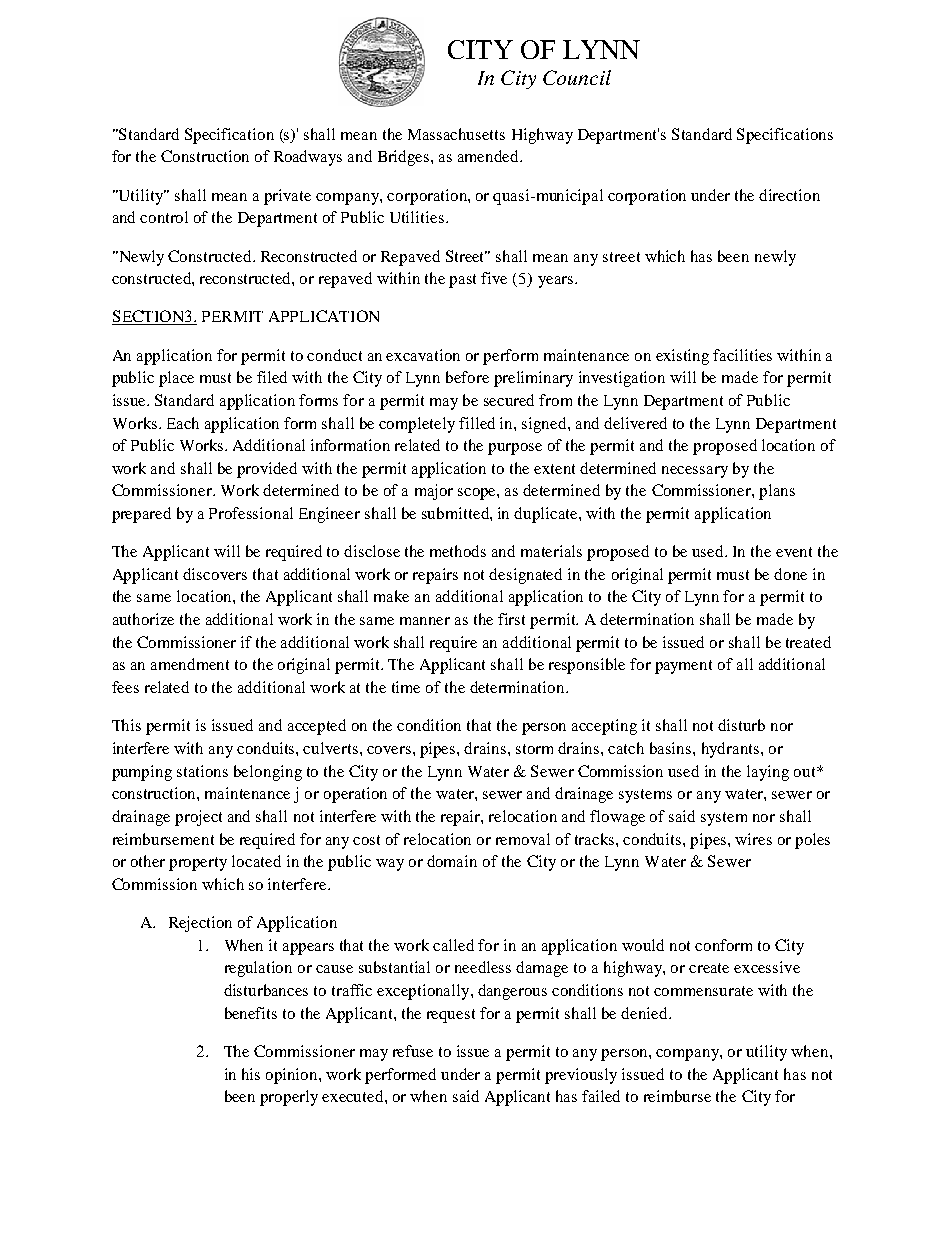 The width and height of the page is (952, 1233). I want to click on direction, so click(789, 195).
